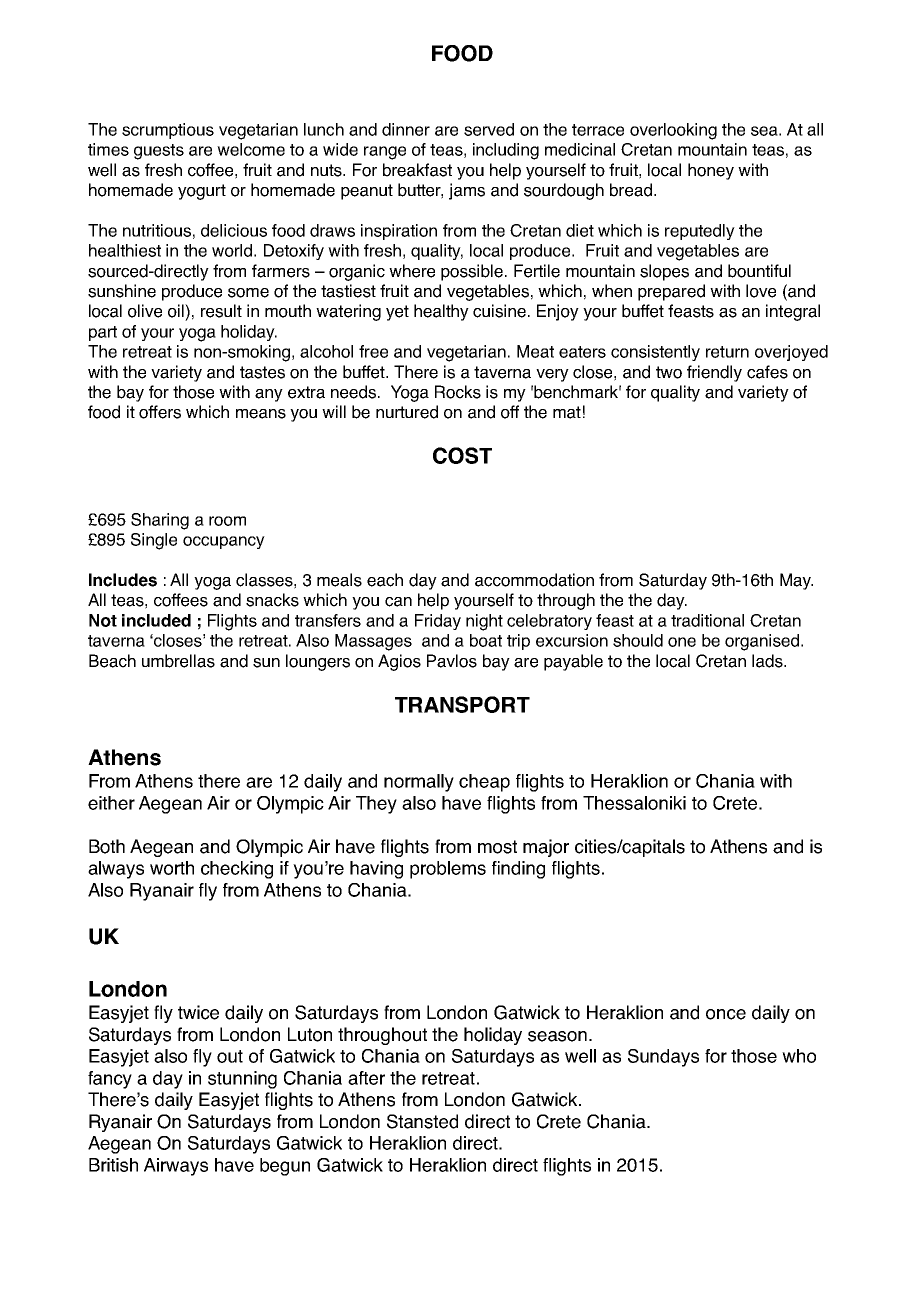 This screenshot has height=1308, width=924. Describe the element at coordinates (159, 152) in the screenshot. I see `guests` at that location.
